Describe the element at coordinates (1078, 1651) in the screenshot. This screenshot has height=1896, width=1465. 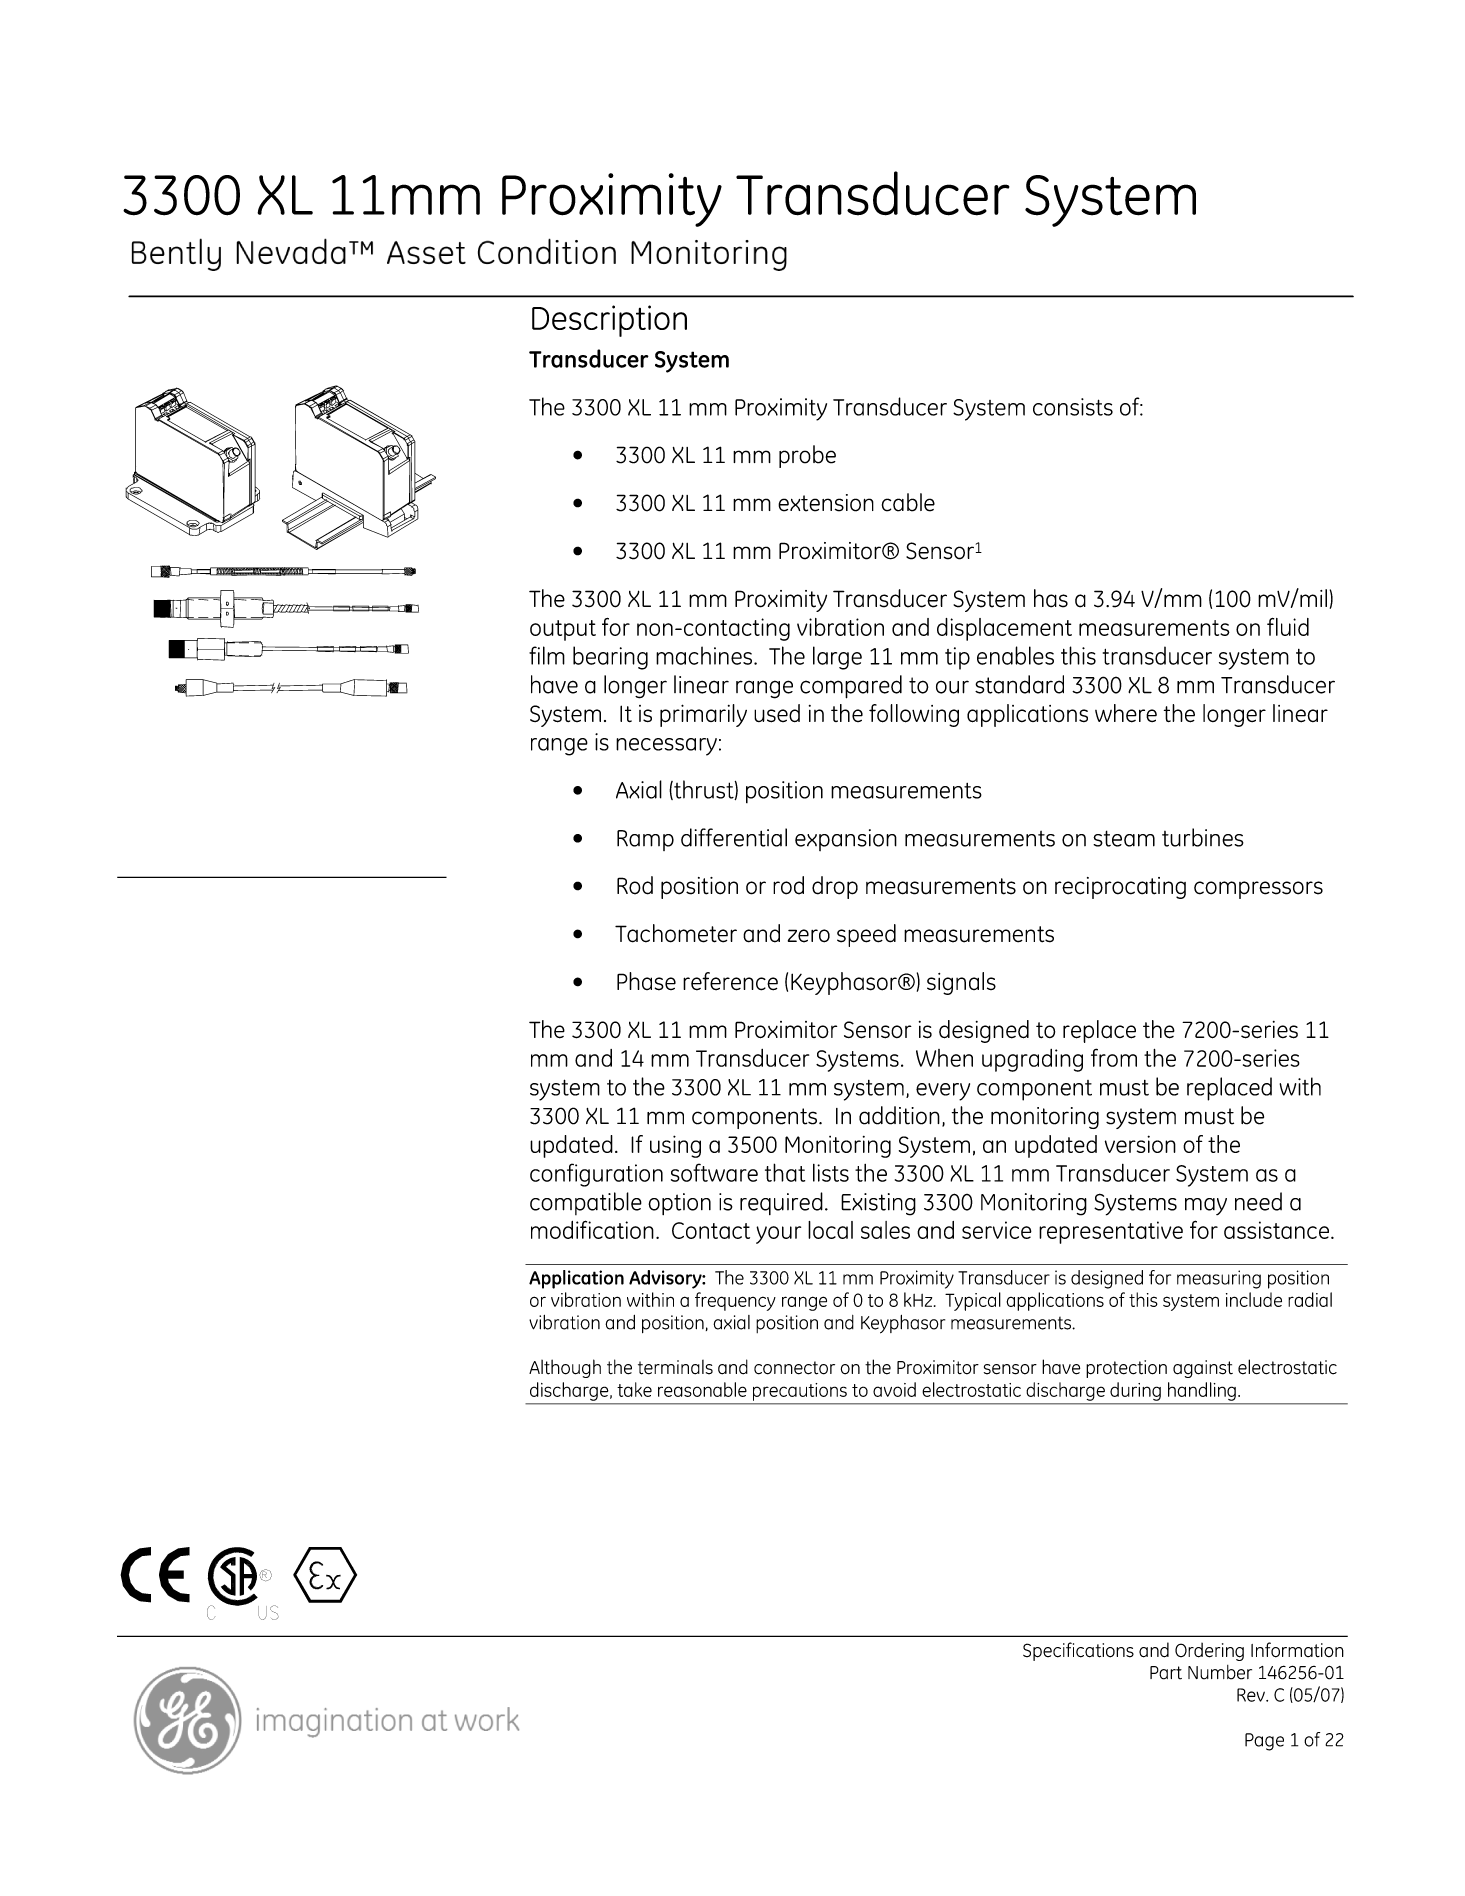
I see `Specifications` at that location.
